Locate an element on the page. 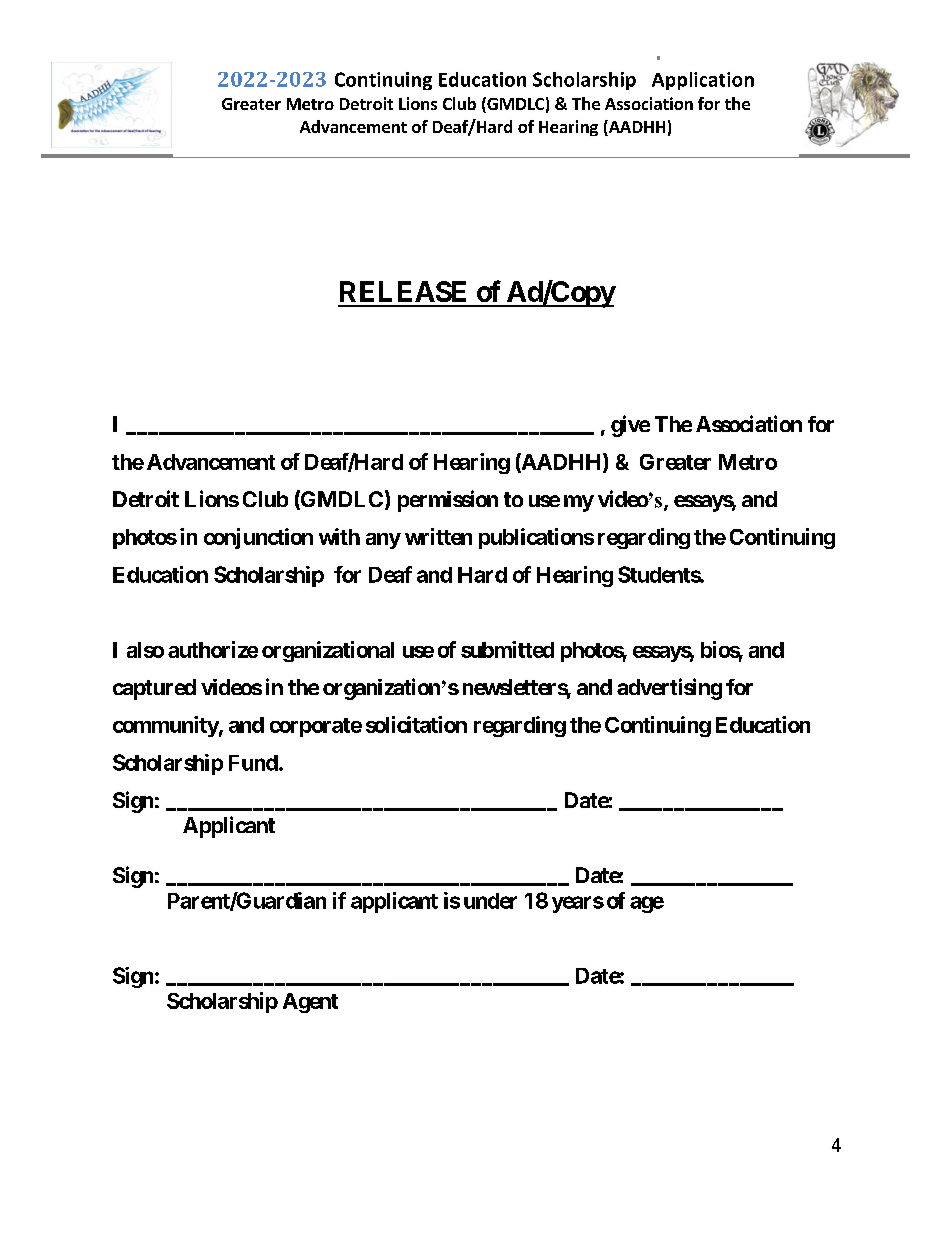  conjunction is located at coordinates (258, 538).
